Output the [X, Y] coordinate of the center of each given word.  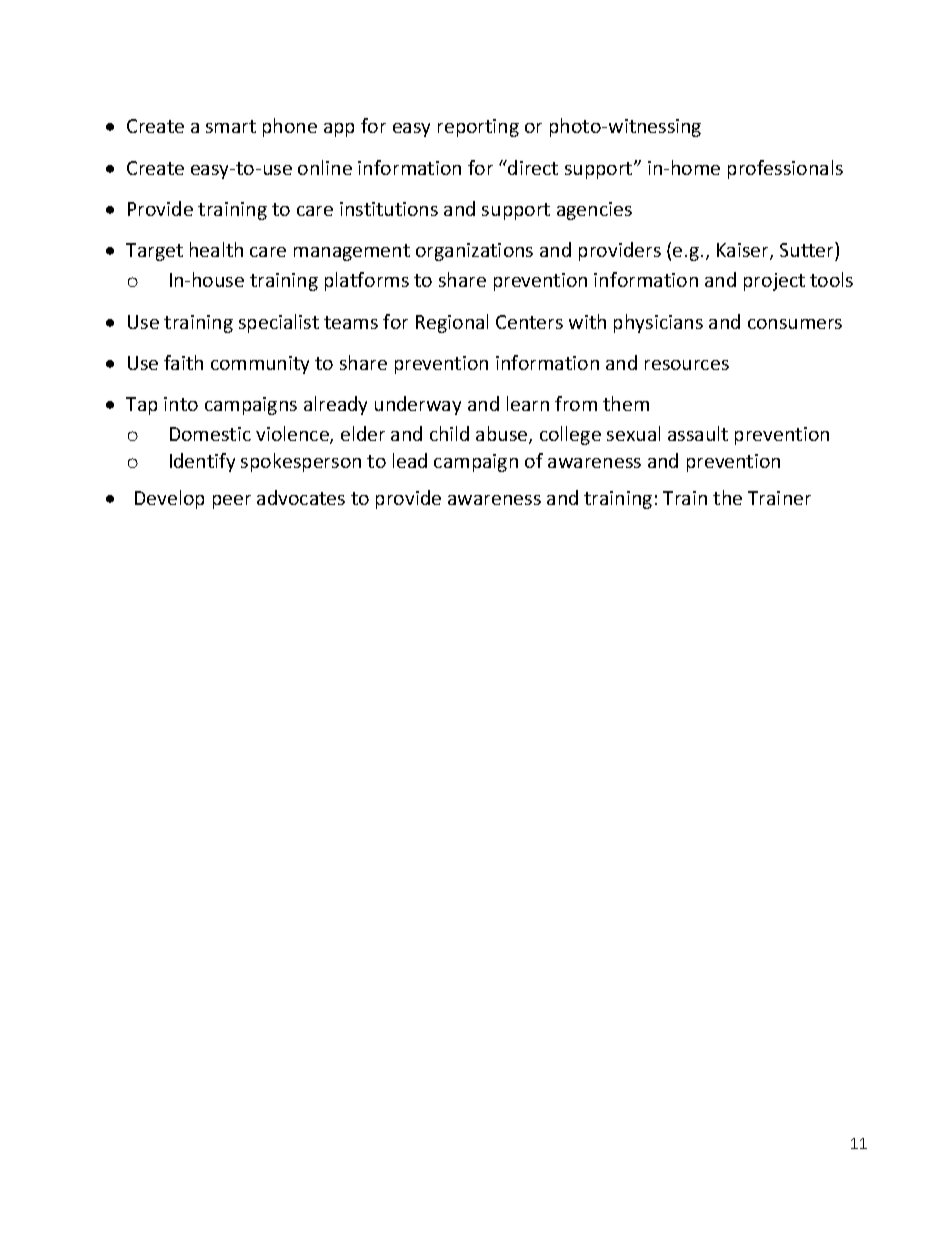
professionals [785, 169]
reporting [478, 128]
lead [410, 460]
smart [231, 126]
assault [698, 433]
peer [232, 502]
